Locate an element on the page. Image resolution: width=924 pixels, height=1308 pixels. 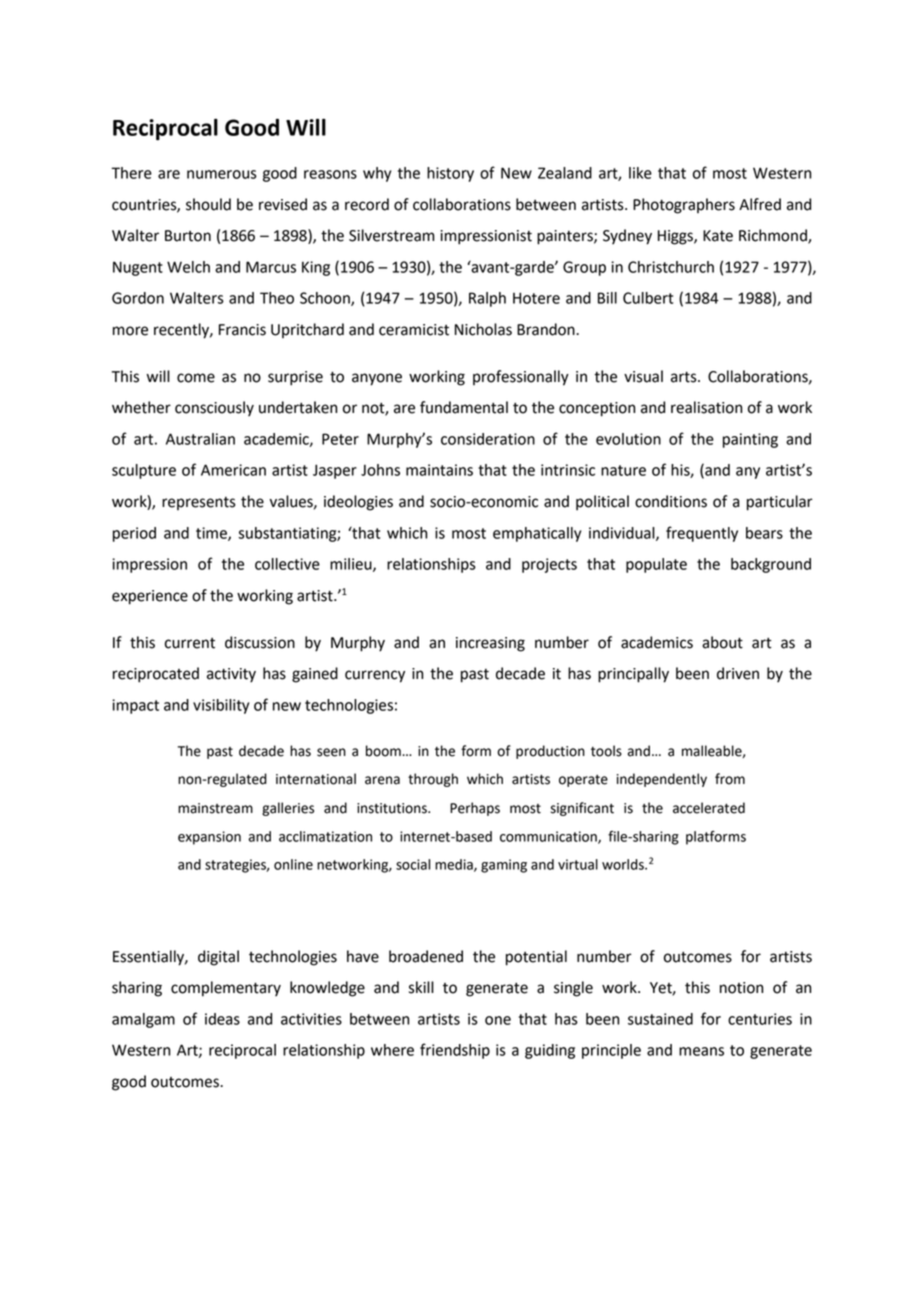
should is located at coordinates (208, 204).
